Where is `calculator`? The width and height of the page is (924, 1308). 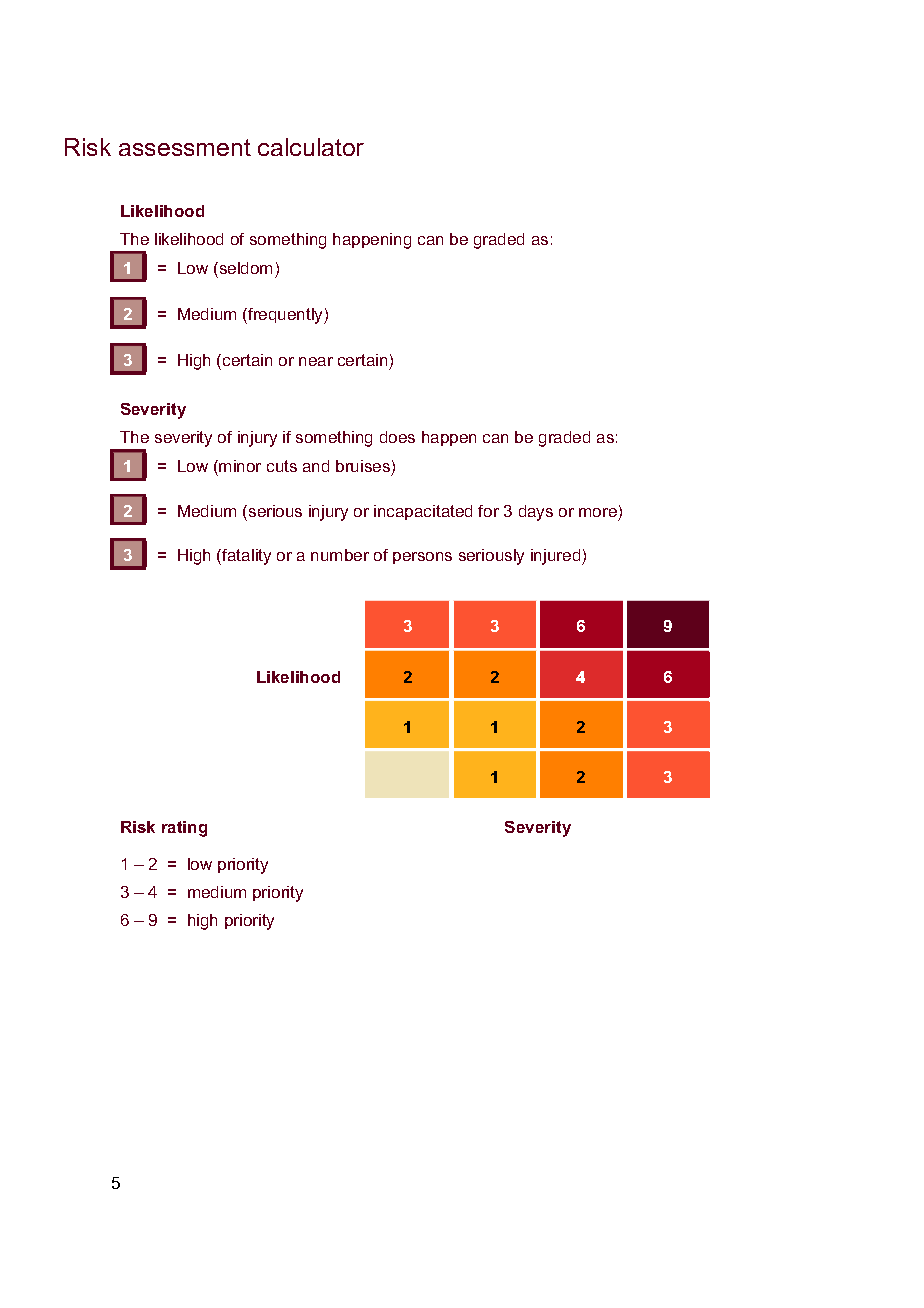 calculator is located at coordinates (311, 147).
